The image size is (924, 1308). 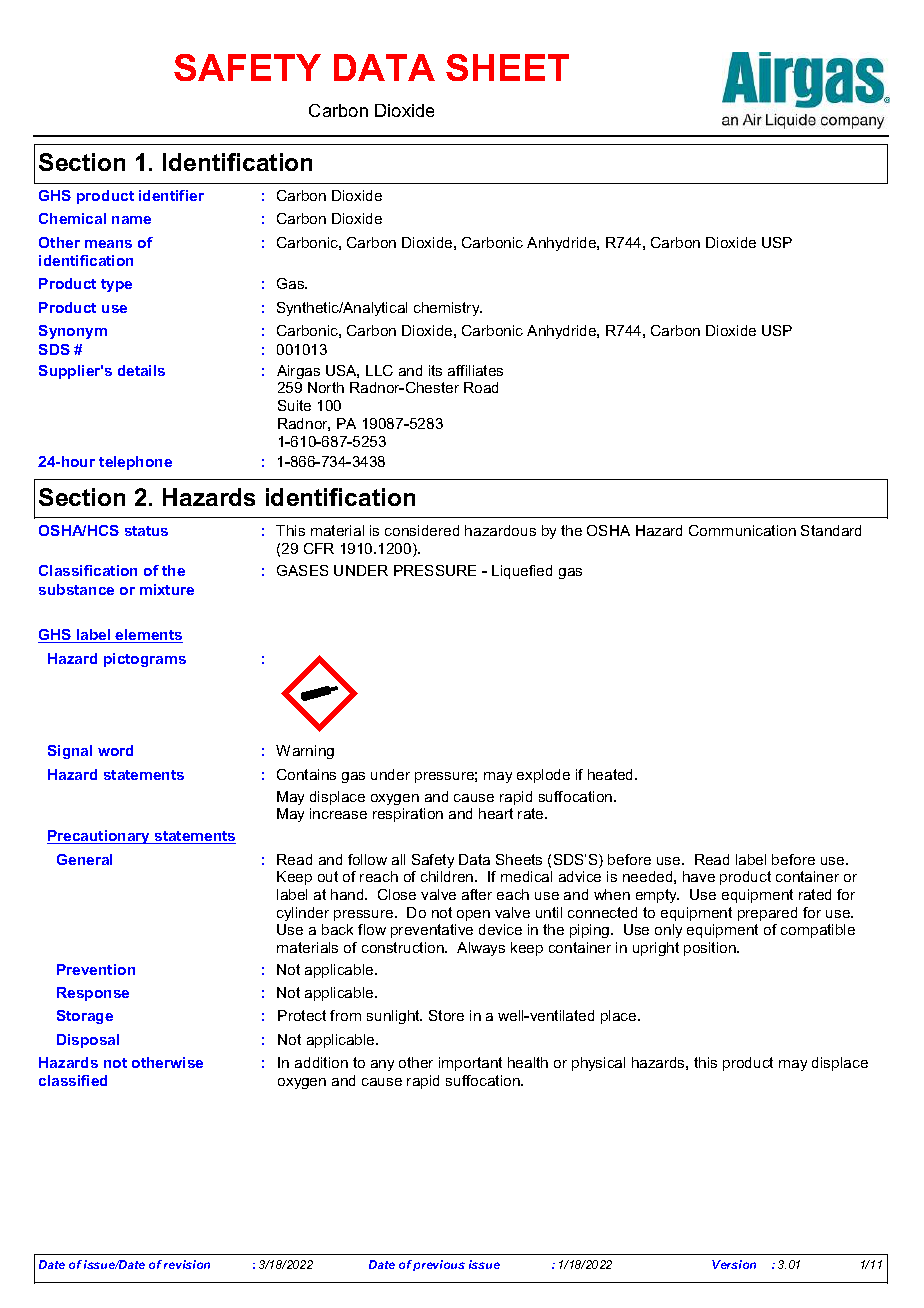 What do you see at coordinates (742, 530) in the image?
I see `Communication` at bounding box center [742, 530].
